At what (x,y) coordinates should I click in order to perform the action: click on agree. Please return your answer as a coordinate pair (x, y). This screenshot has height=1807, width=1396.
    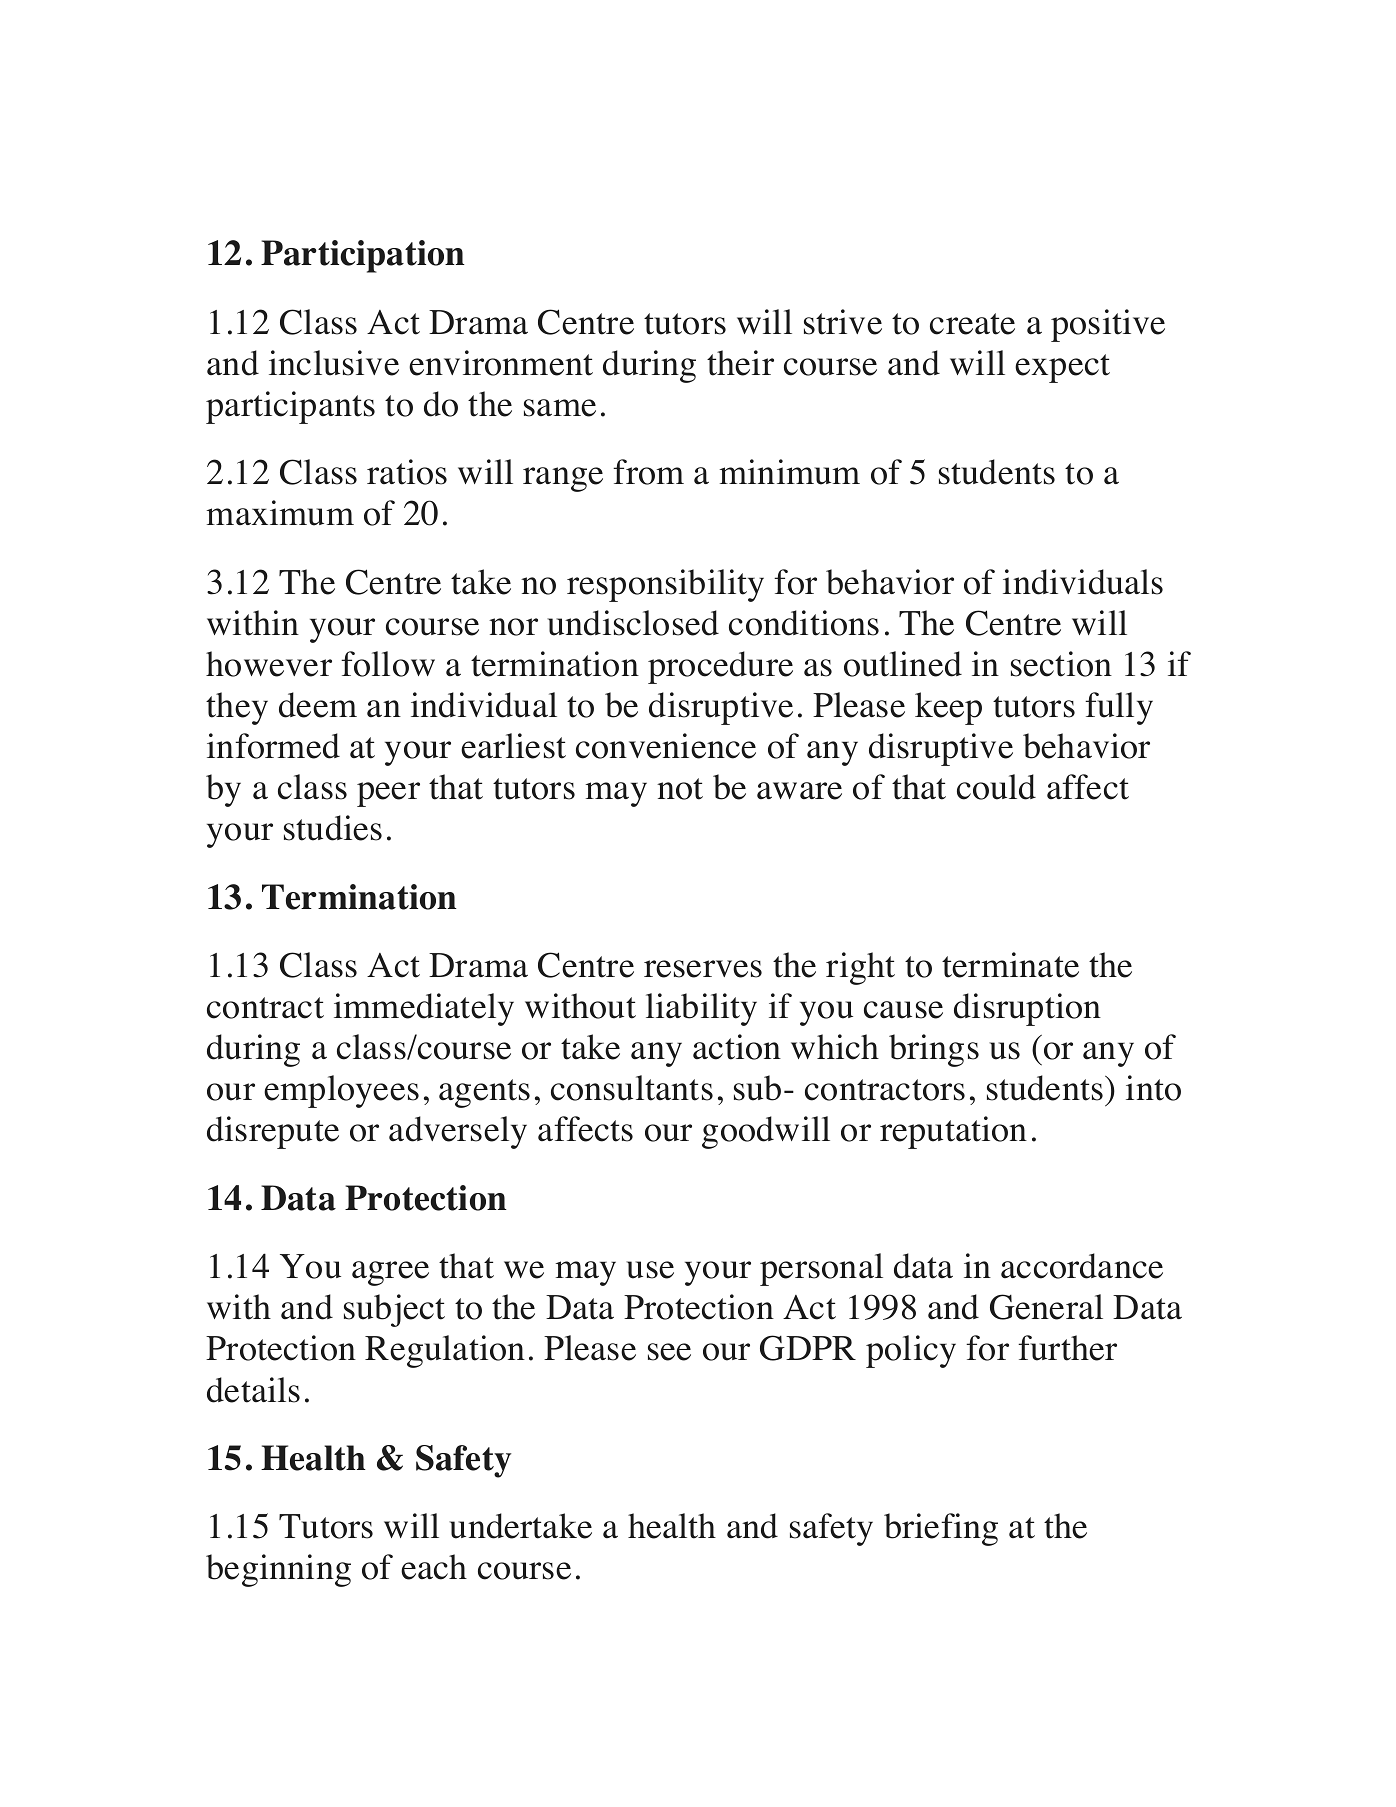
    Looking at the image, I should click on (390, 1273).
